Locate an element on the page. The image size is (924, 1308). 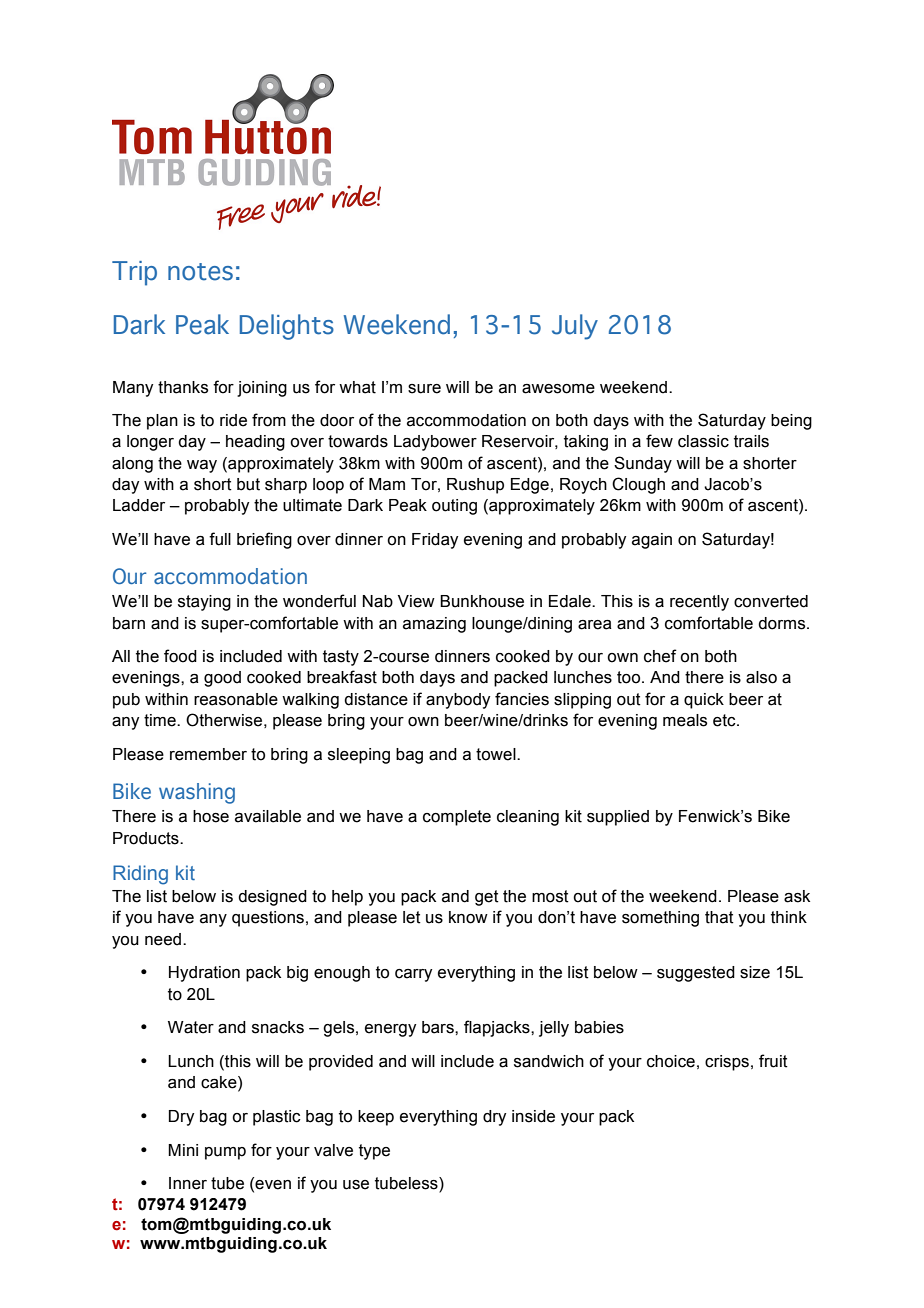
Mini is located at coordinates (183, 1150).
